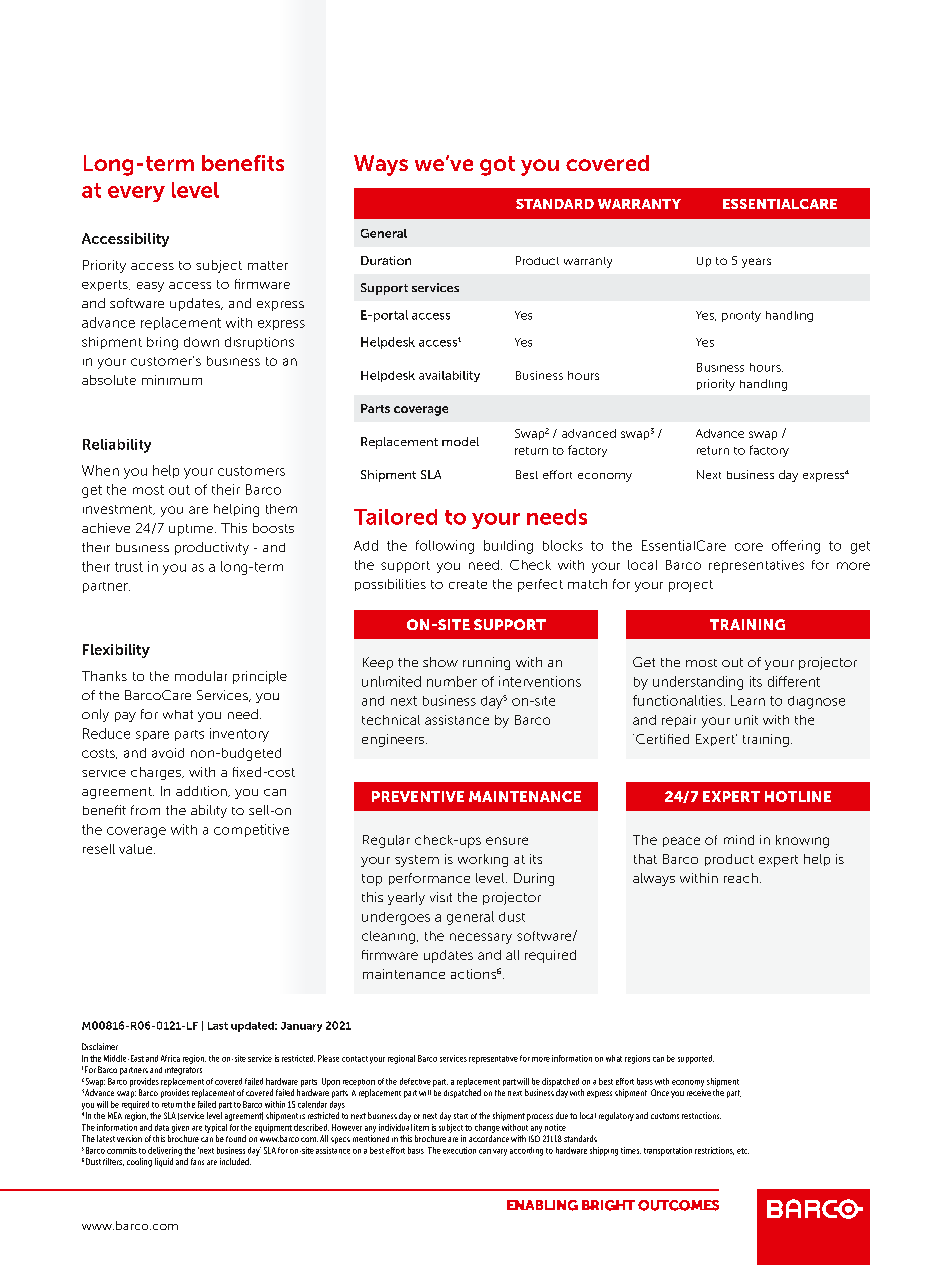 This image has height=1265, width=952. What do you see at coordinates (460, 441) in the image?
I see `model` at bounding box center [460, 441].
